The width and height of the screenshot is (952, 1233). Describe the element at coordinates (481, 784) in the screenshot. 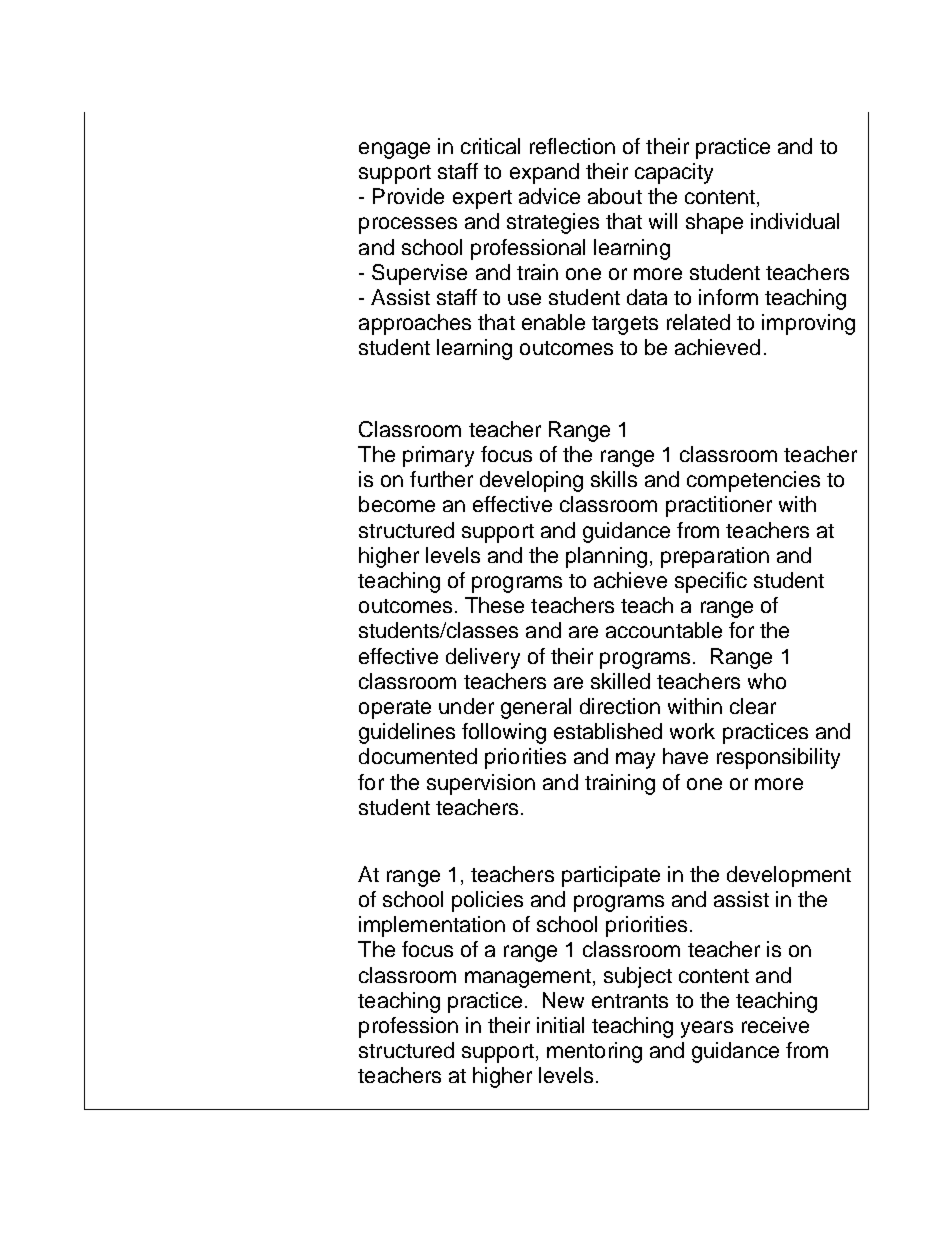

I see `supervision` at that location.
